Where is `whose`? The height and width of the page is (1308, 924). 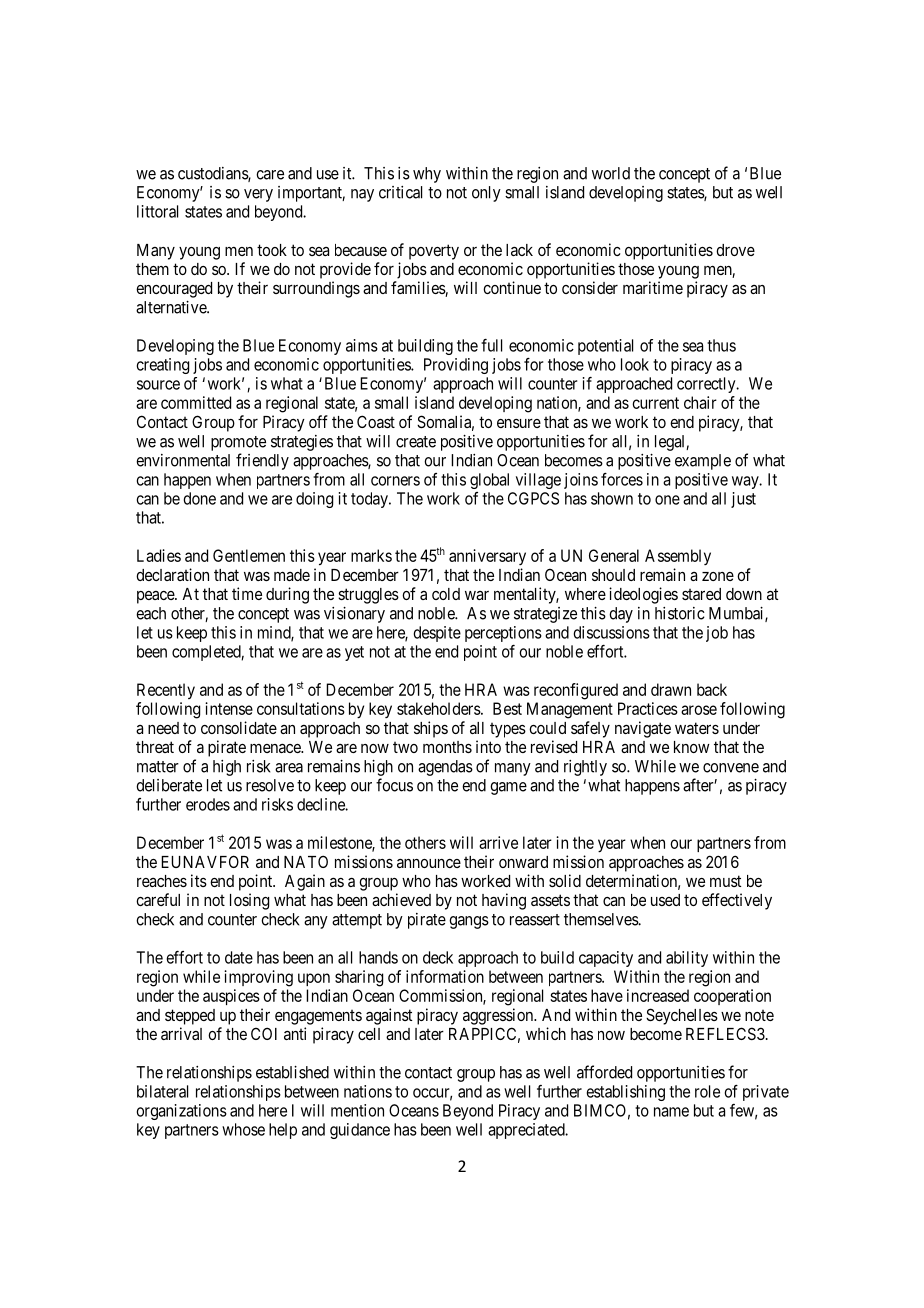 whose is located at coordinates (243, 1129).
